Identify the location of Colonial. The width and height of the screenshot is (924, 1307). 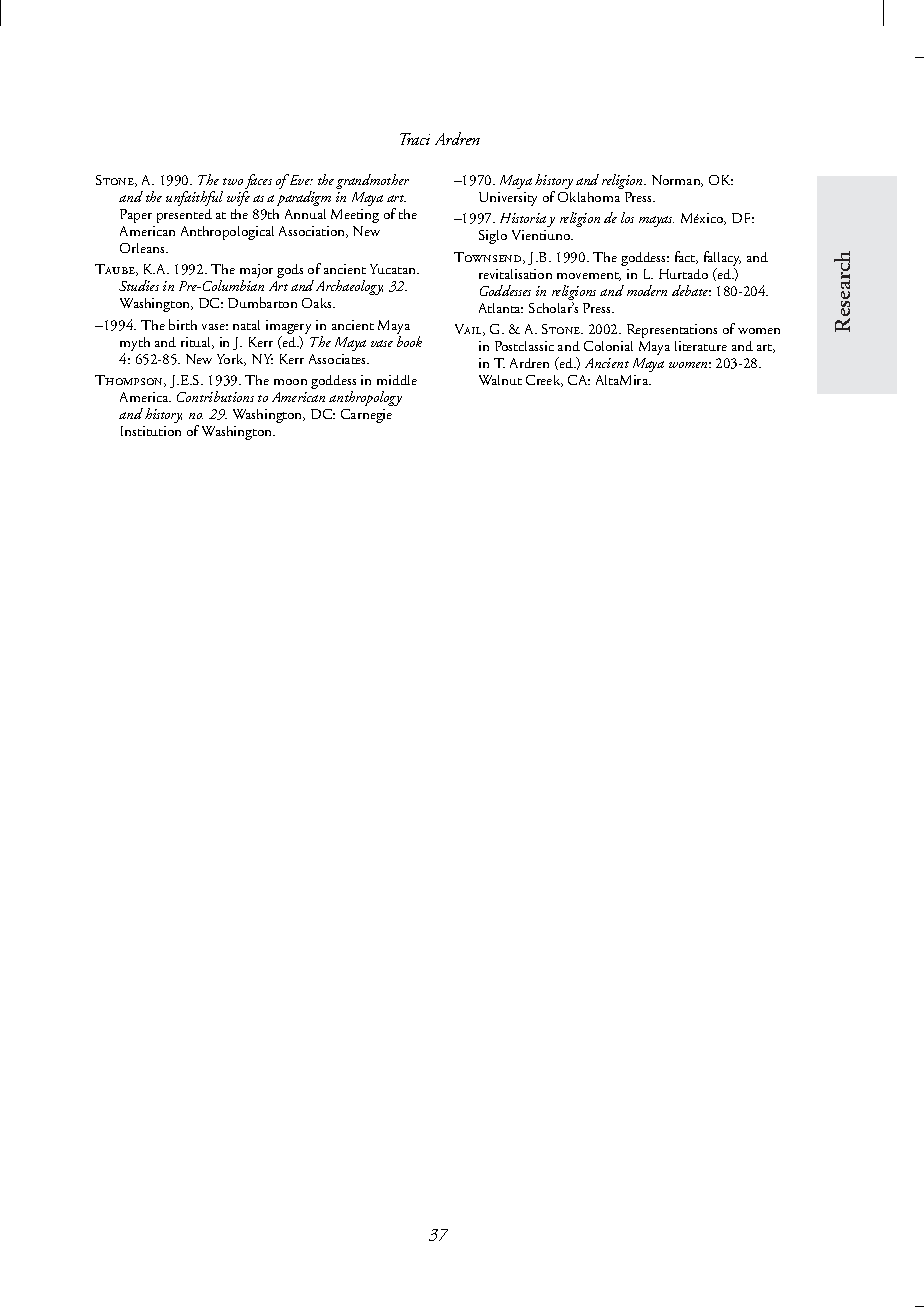
(608, 346).
